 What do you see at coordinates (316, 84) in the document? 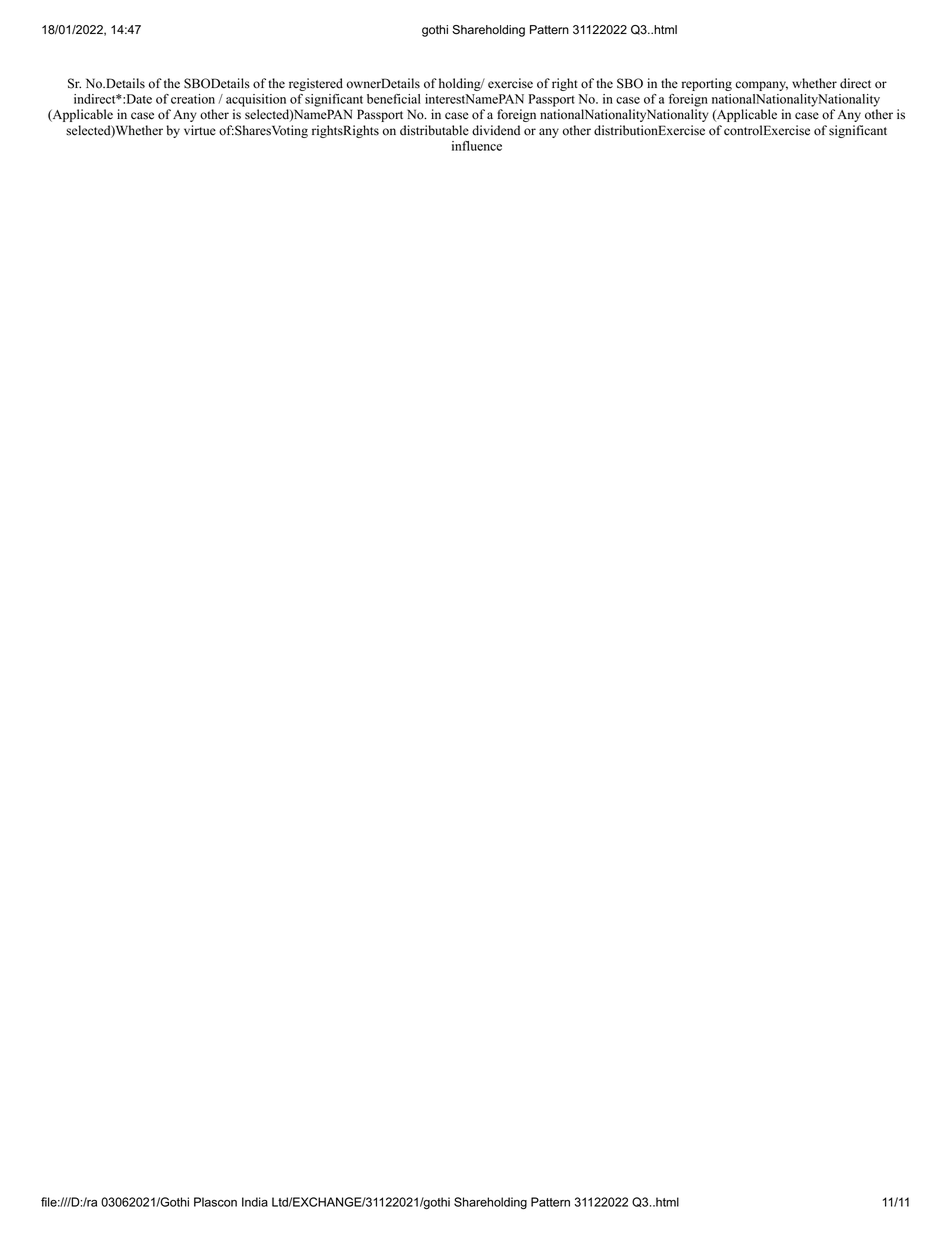
I see `registered` at bounding box center [316, 84].
